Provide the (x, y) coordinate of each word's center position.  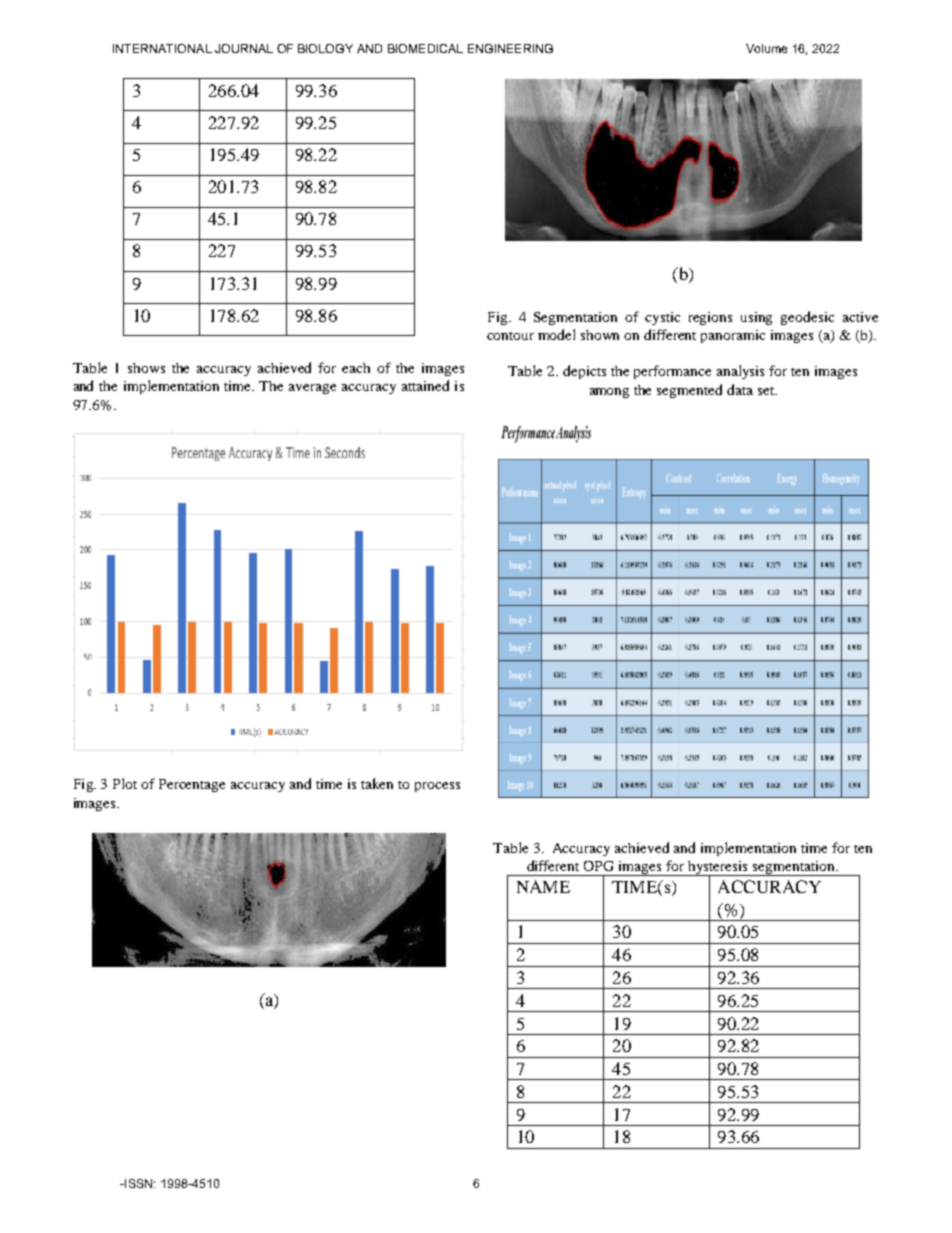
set (767, 391)
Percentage (192, 785)
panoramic (733, 336)
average (312, 389)
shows (146, 368)
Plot (125, 783)
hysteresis (718, 869)
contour (510, 336)
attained (425, 385)
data (740, 389)
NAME (543, 886)
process (437, 787)
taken (377, 783)
